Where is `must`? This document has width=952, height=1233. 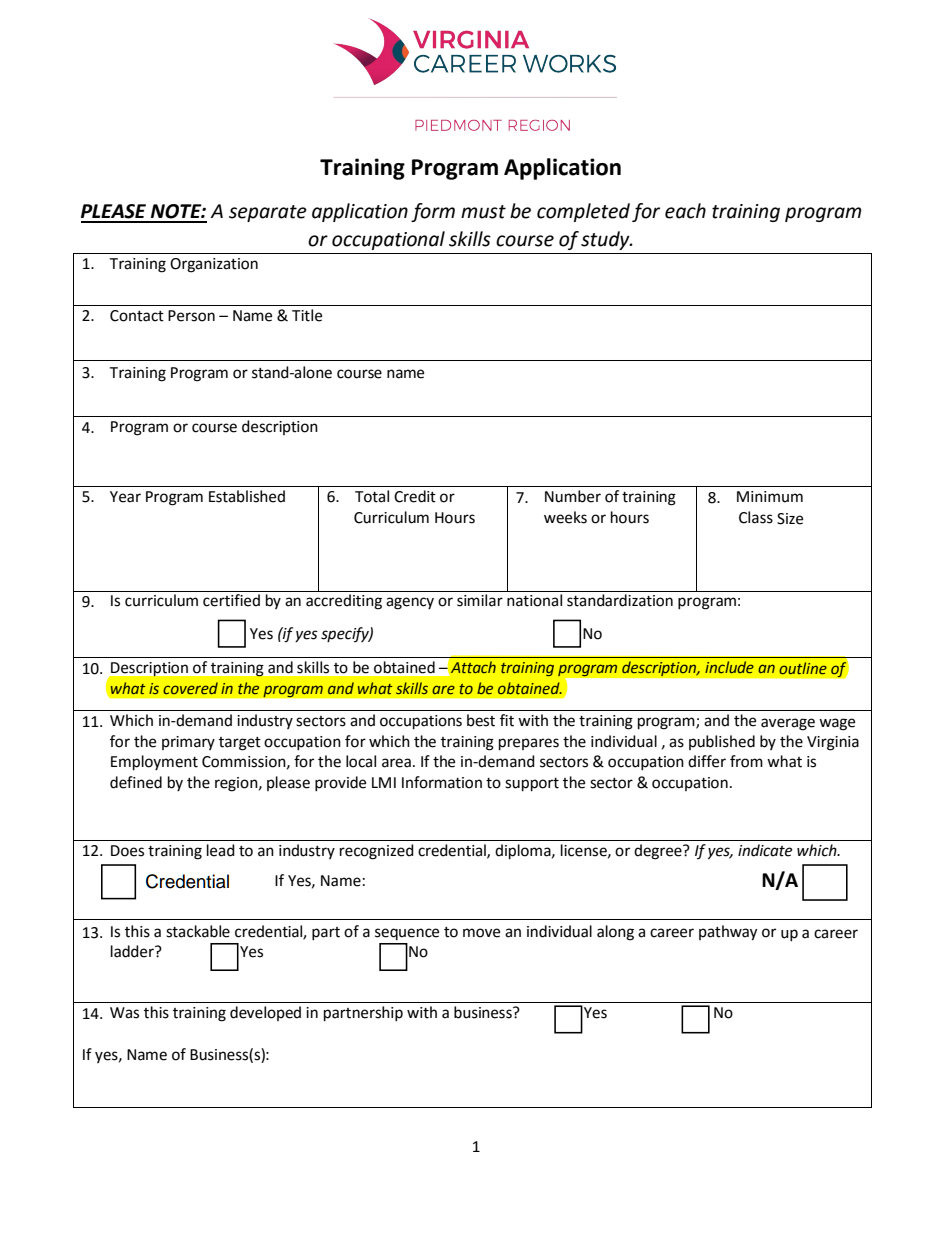
must is located at coordinates (483, 212).
